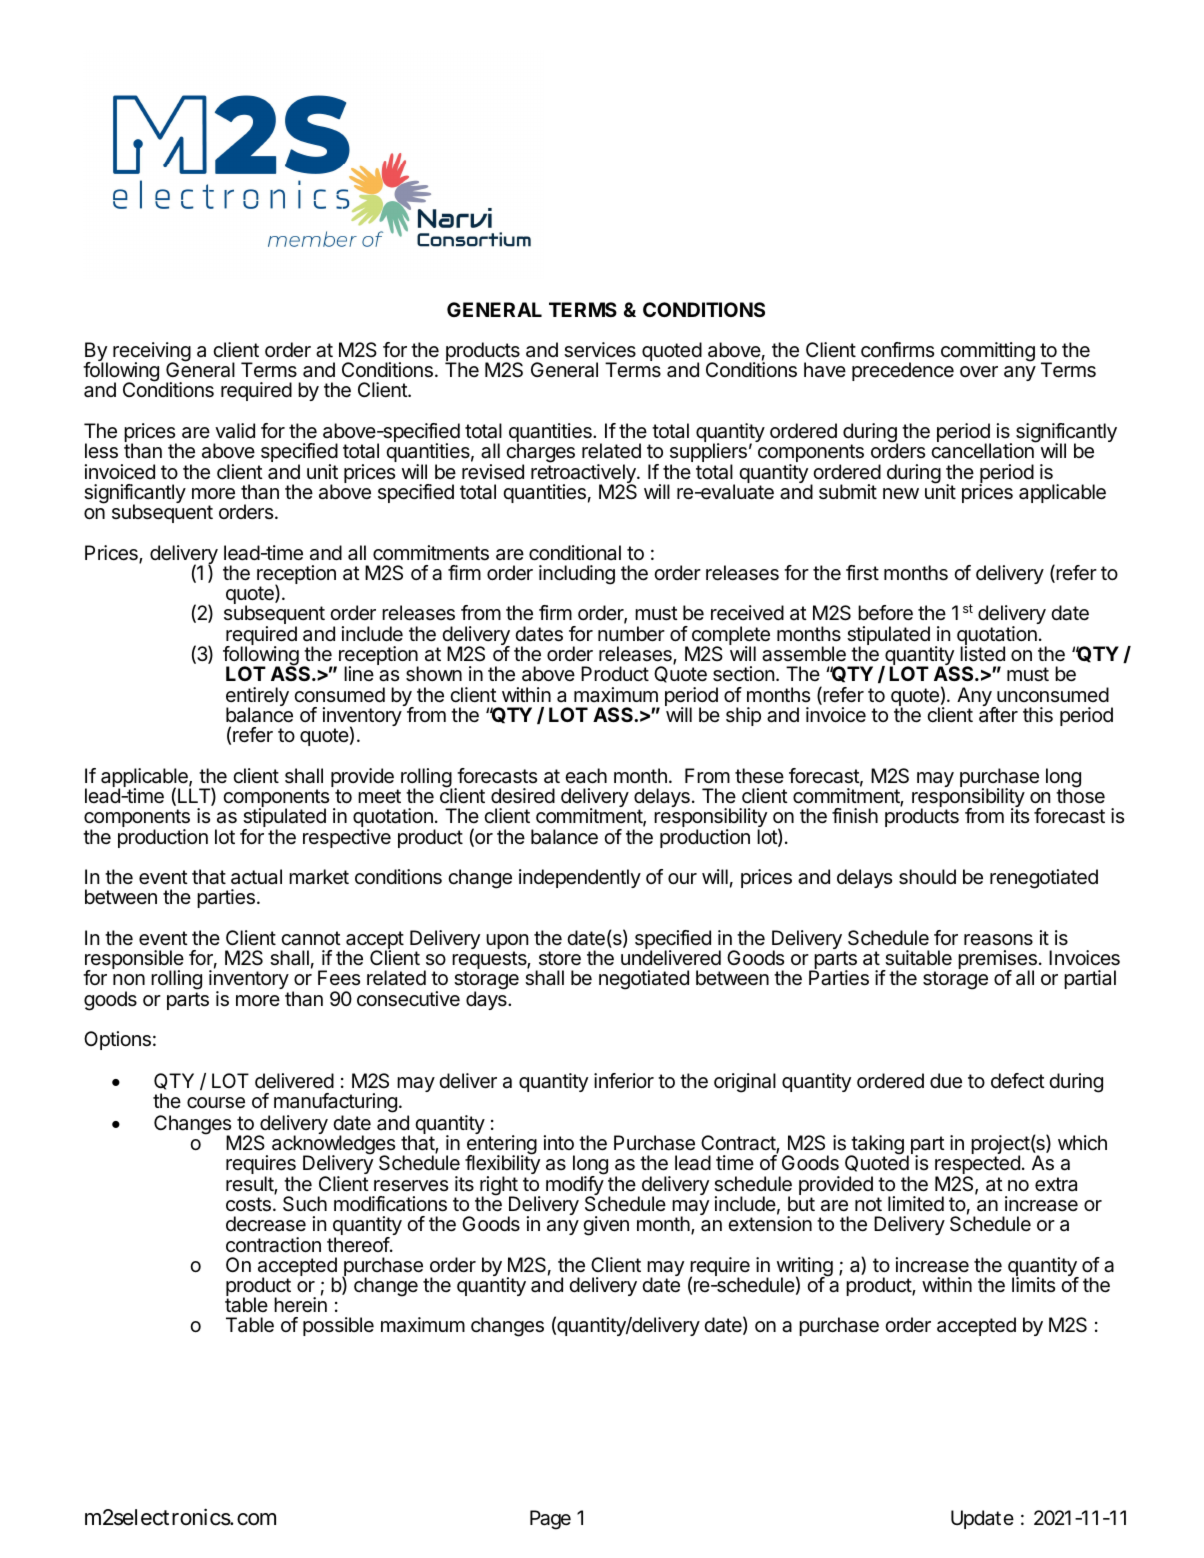  Describe the element at coordinates (998, 940) in the screenshot. I see `reasons` at that location.
